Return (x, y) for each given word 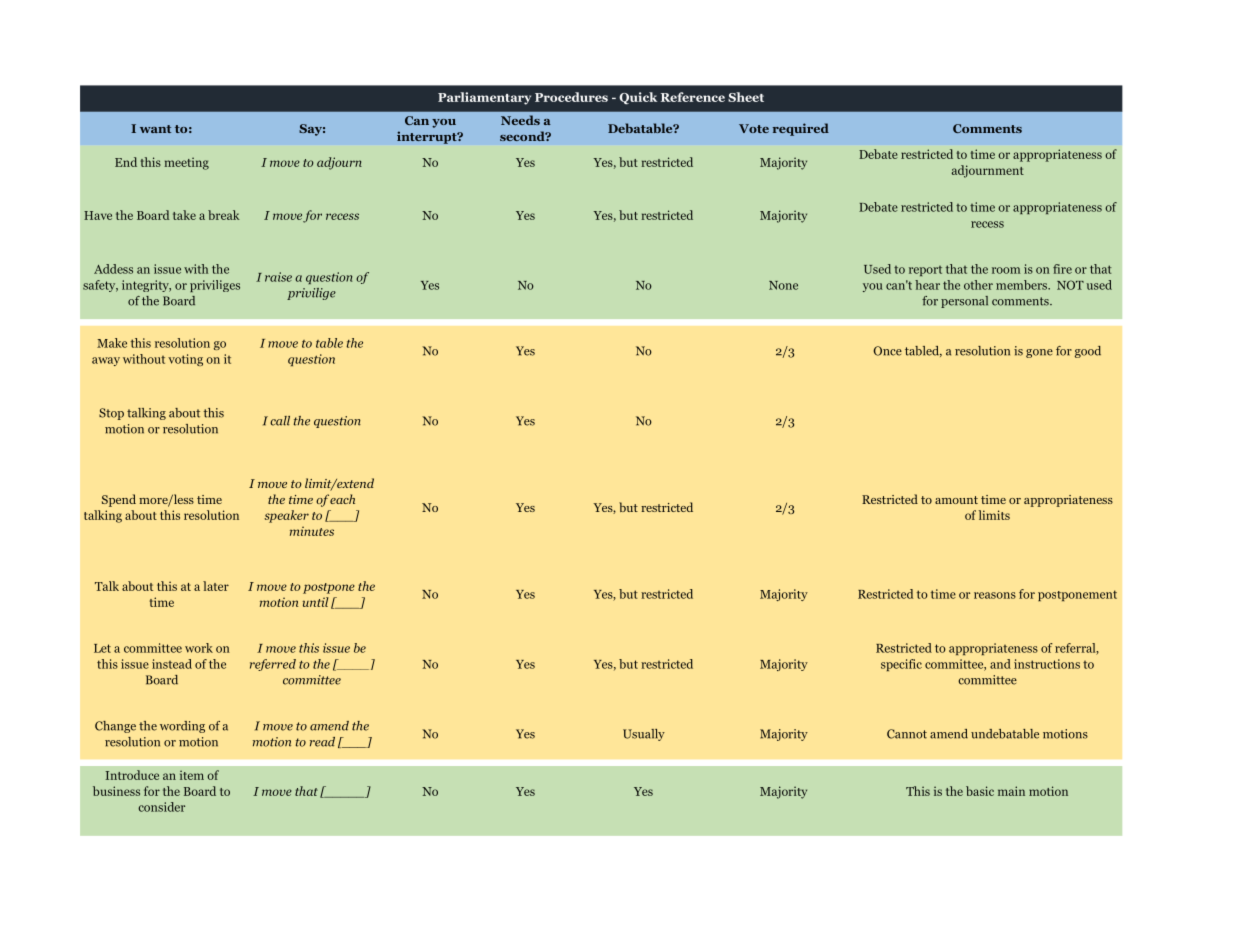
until (316, 602)
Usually (644, 735)
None (783, 285)
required (801, 129)
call (280, 421)
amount (956, 500)
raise (278, 277)
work (199, 648)
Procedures (571, 97)
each (342, 499)
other (978, 285)
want (155, 129)
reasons (995, 595)
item (192, 775)
